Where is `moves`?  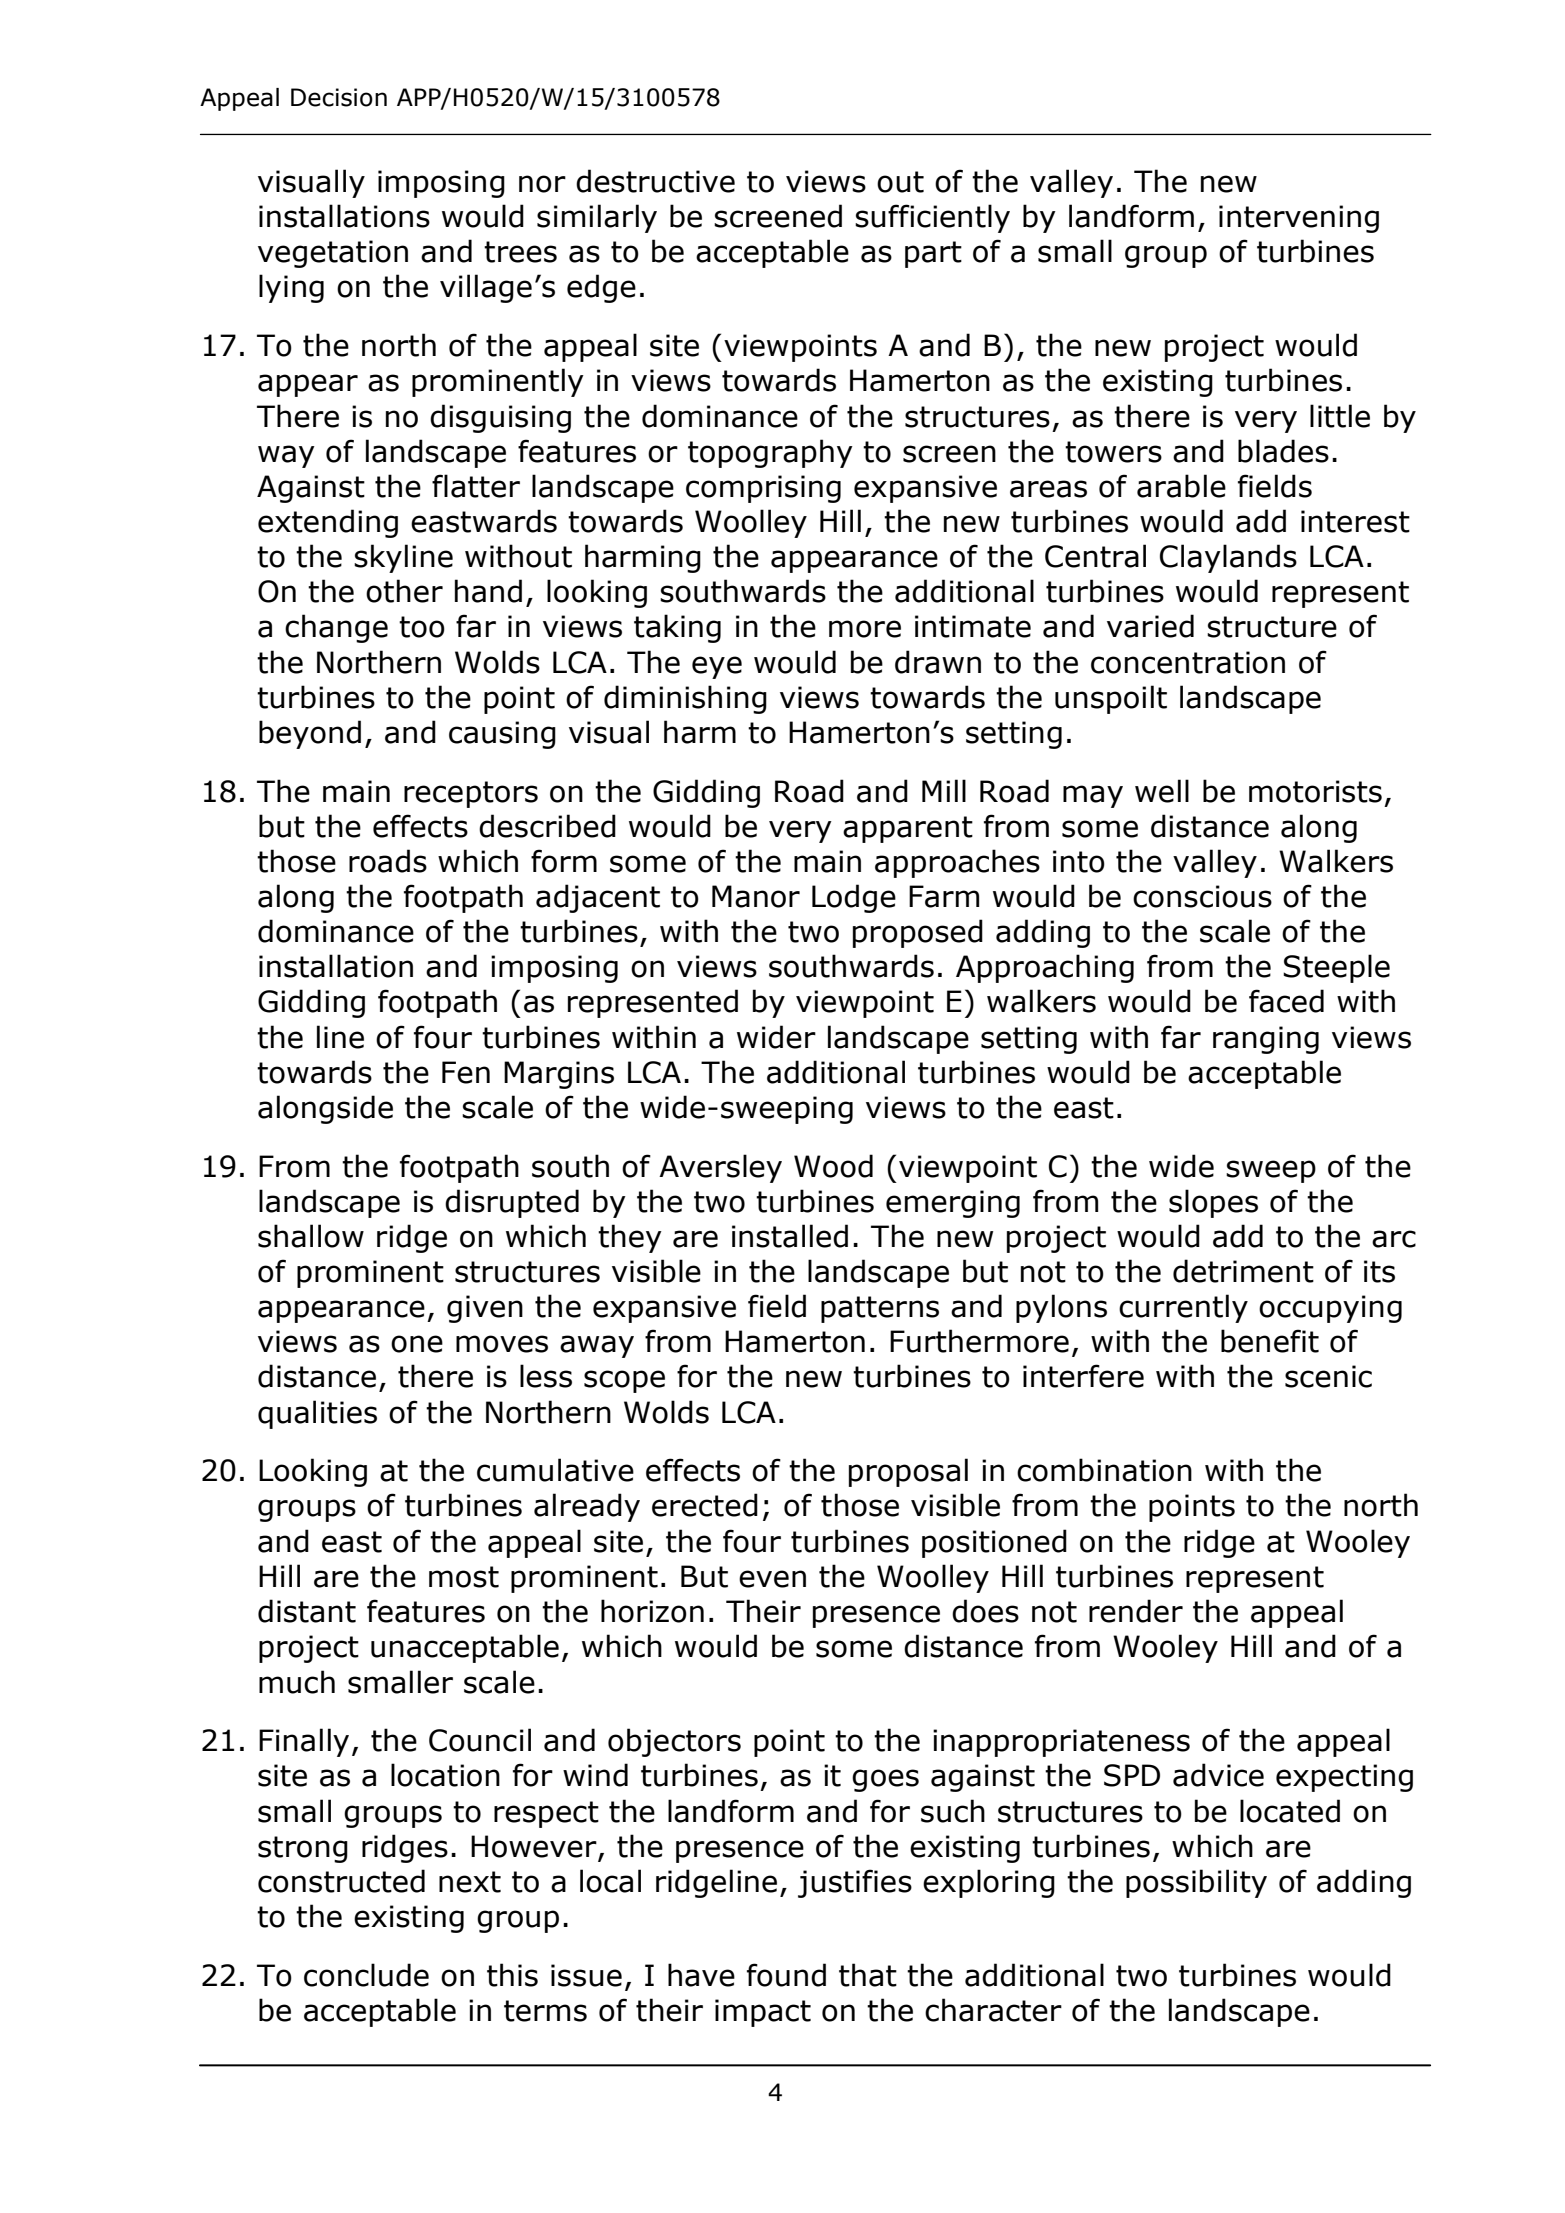
moves is located at coordinates (502, 1344).
